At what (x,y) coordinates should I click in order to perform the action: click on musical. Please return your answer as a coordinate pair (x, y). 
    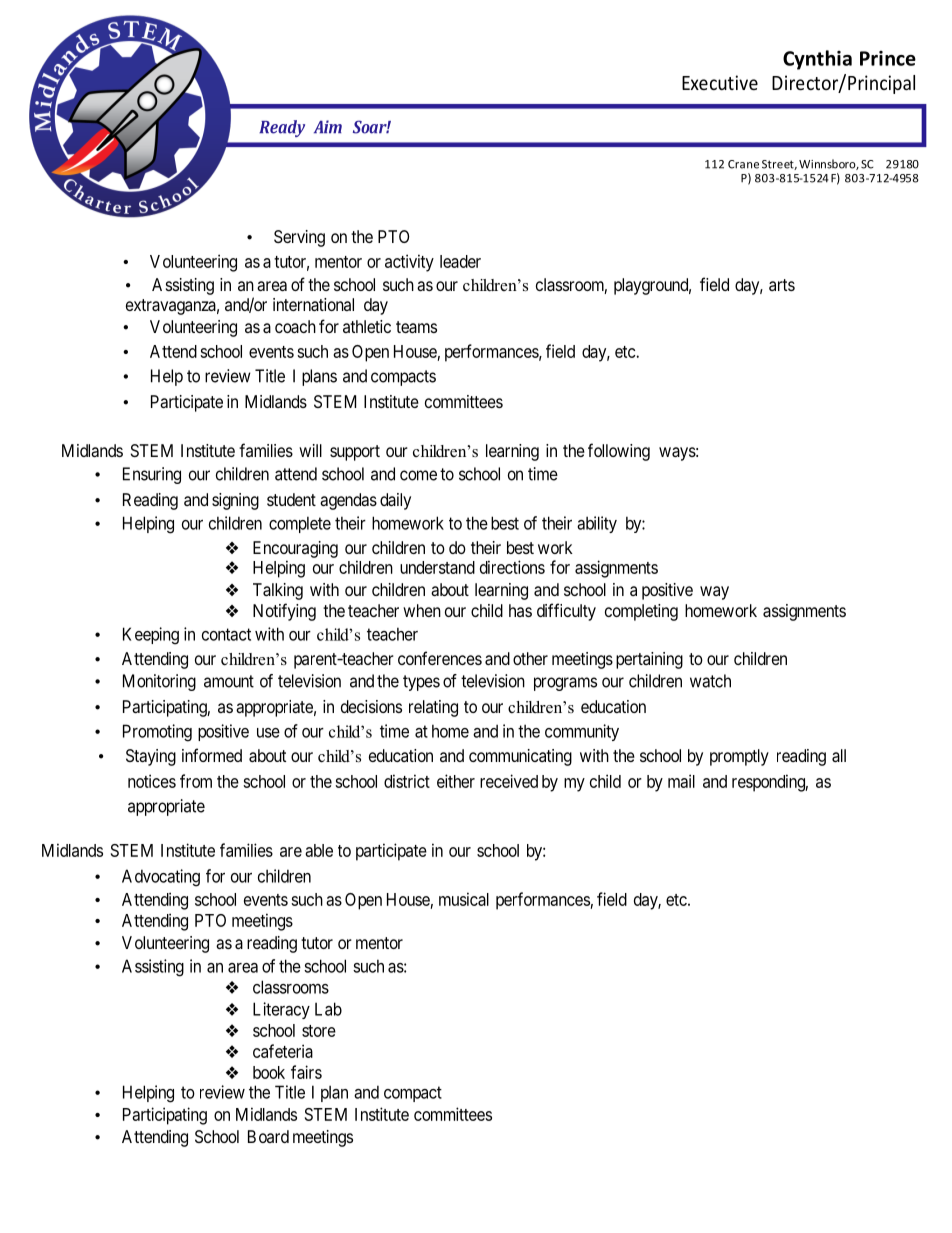
    Looking at the image, I should click on (464, 899).
